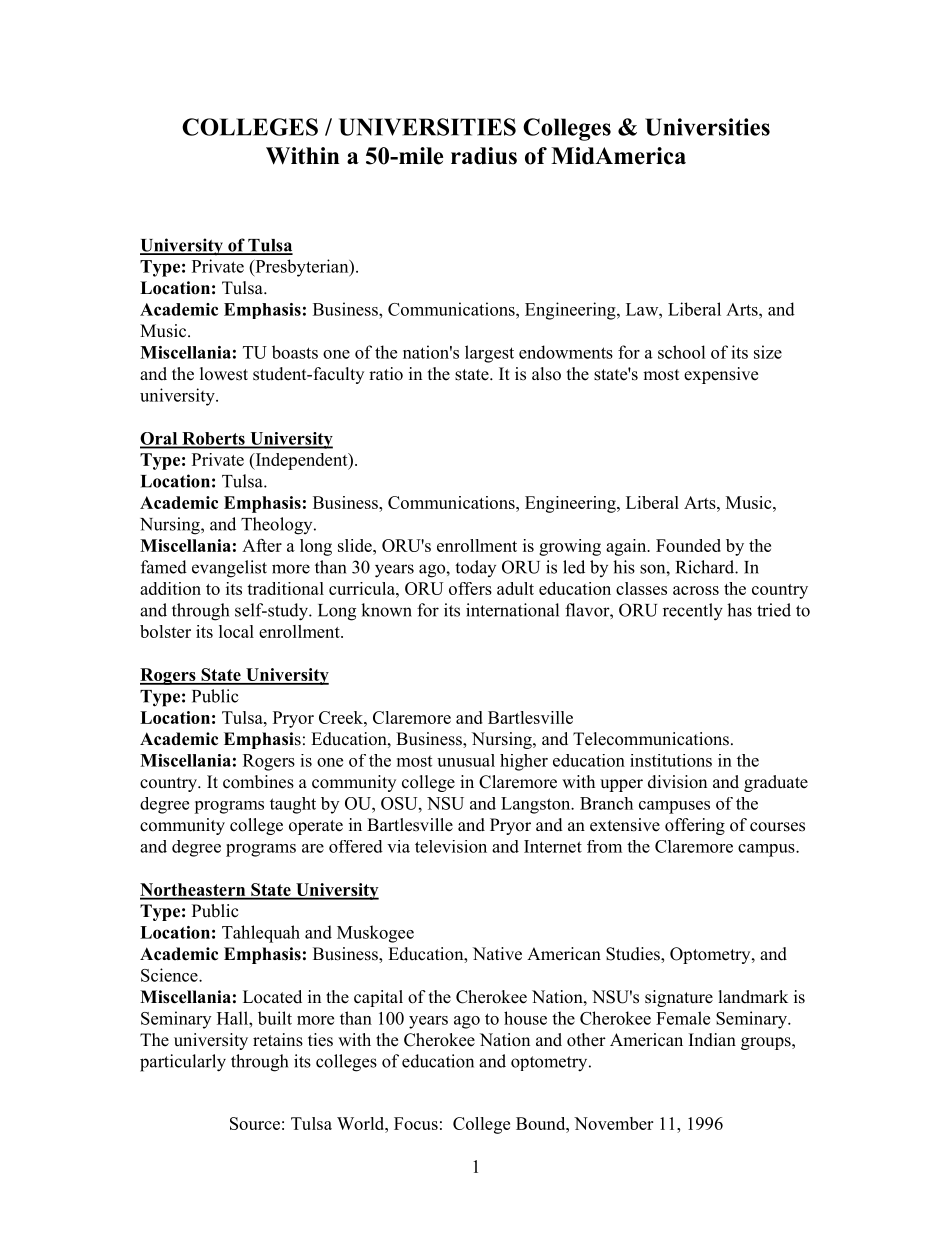  Describe the element at coordinates (470, 588) in the screenshot. I see `offers` at that location.
